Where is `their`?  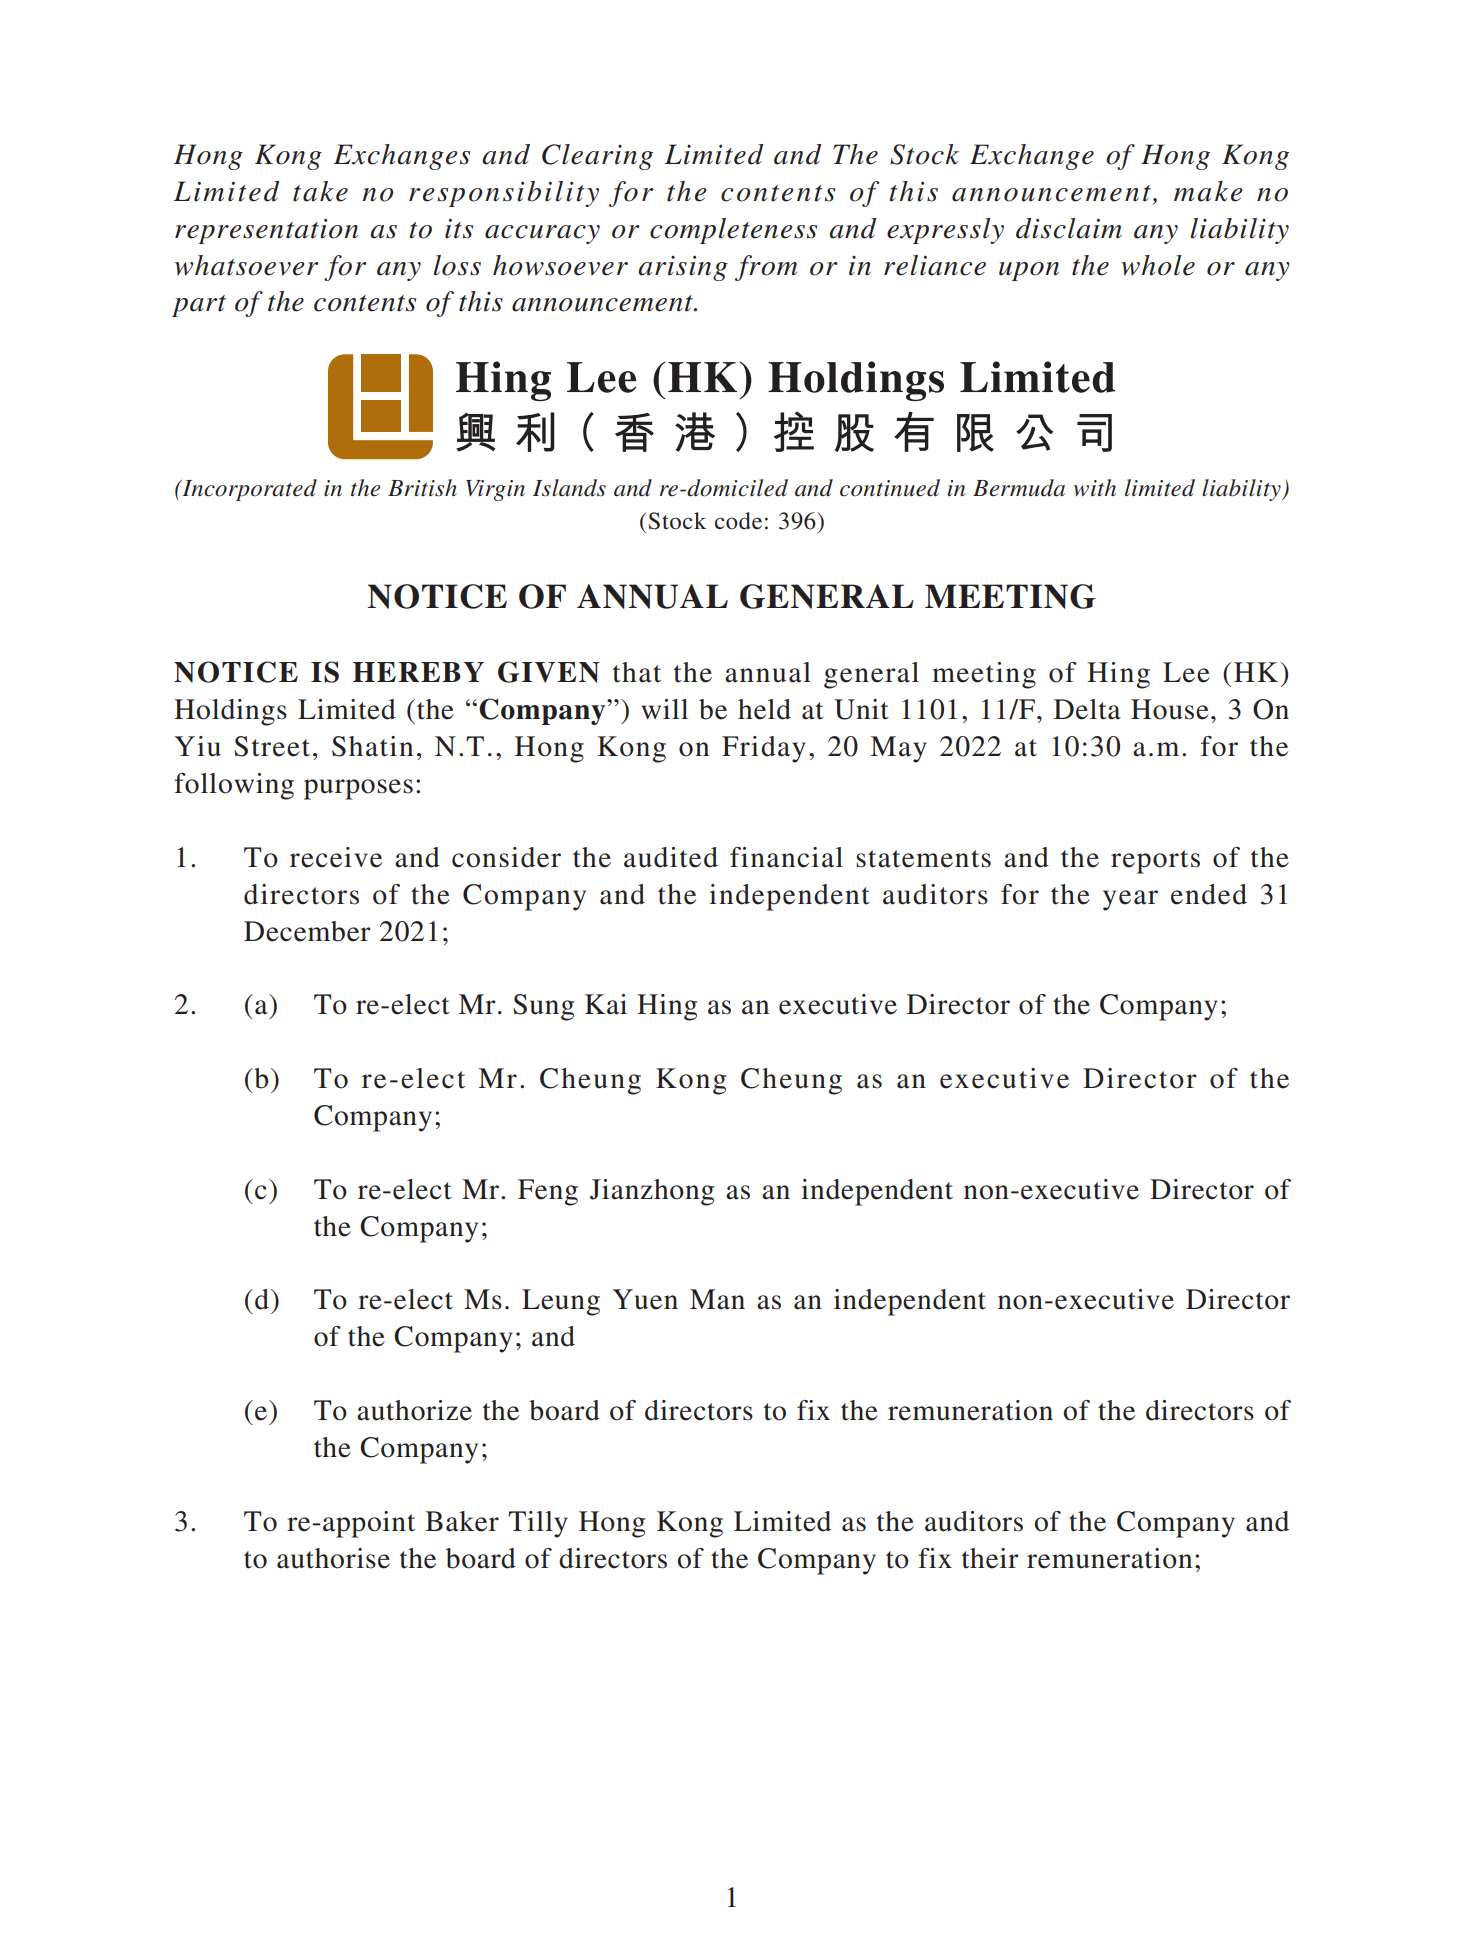 their is located at coordinates (990, 1558).
